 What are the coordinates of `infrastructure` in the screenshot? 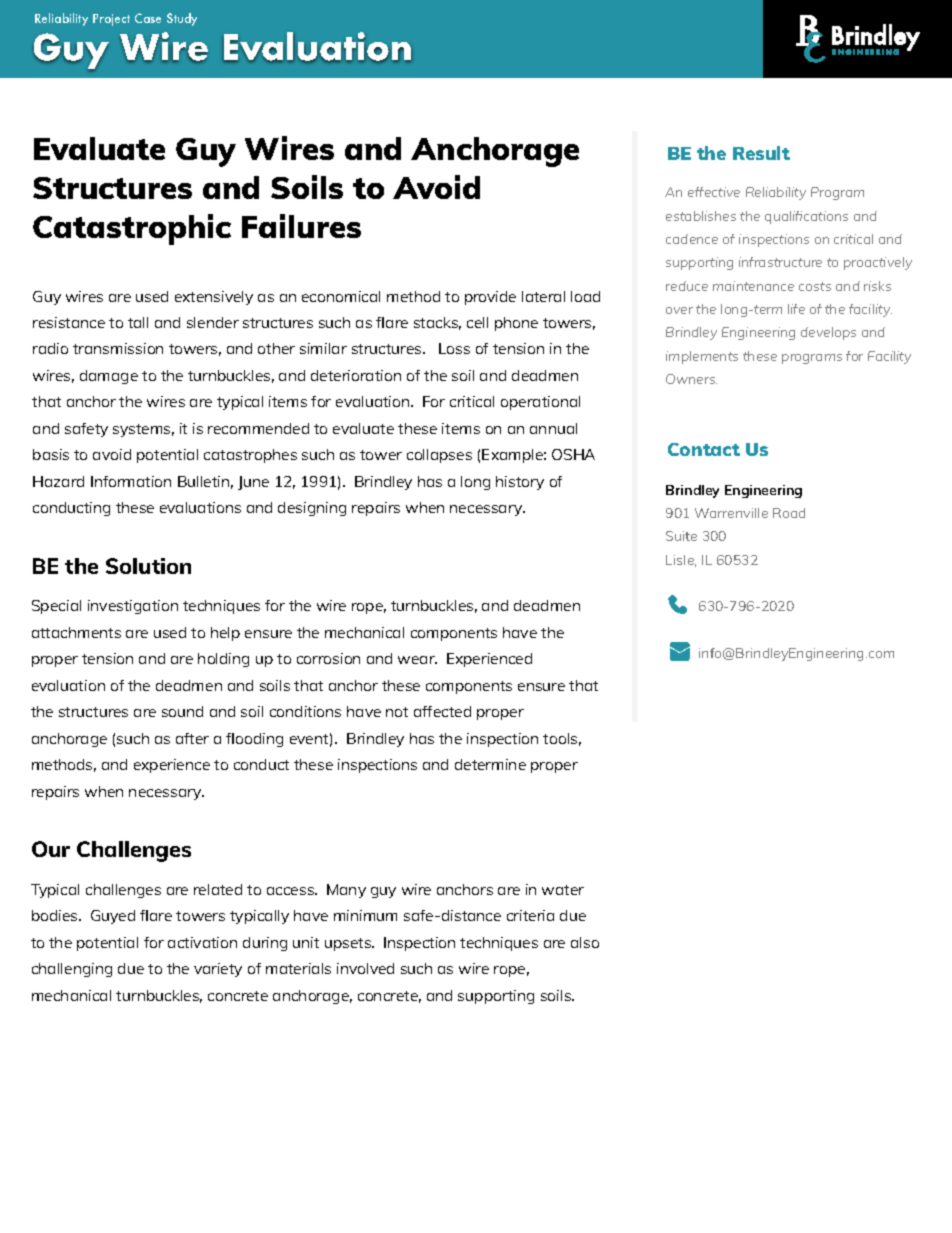 It's located at (780, 262).
